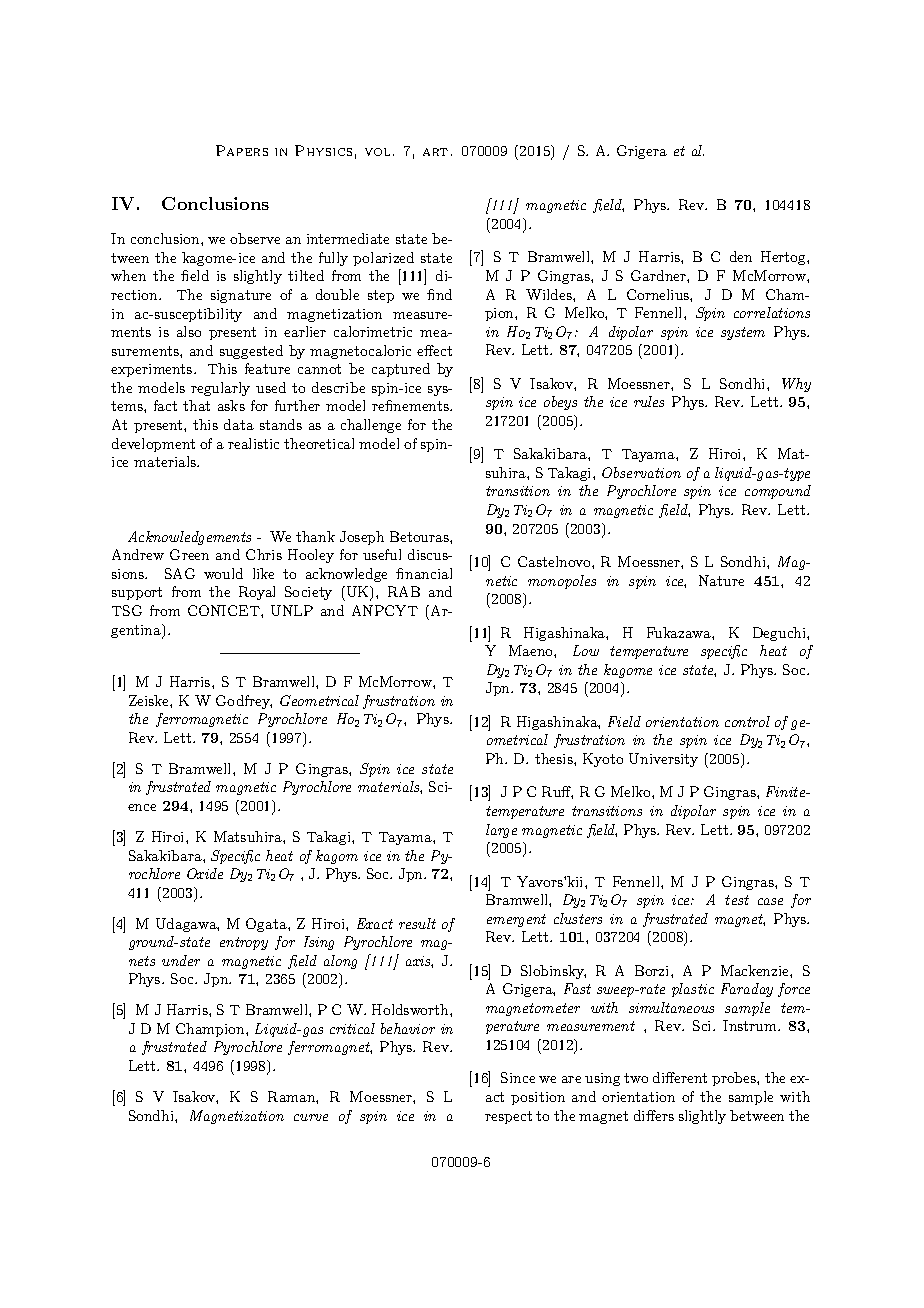  Describe the element at coordinates (435, 152) in the screenshot. I see `art` at that location.
